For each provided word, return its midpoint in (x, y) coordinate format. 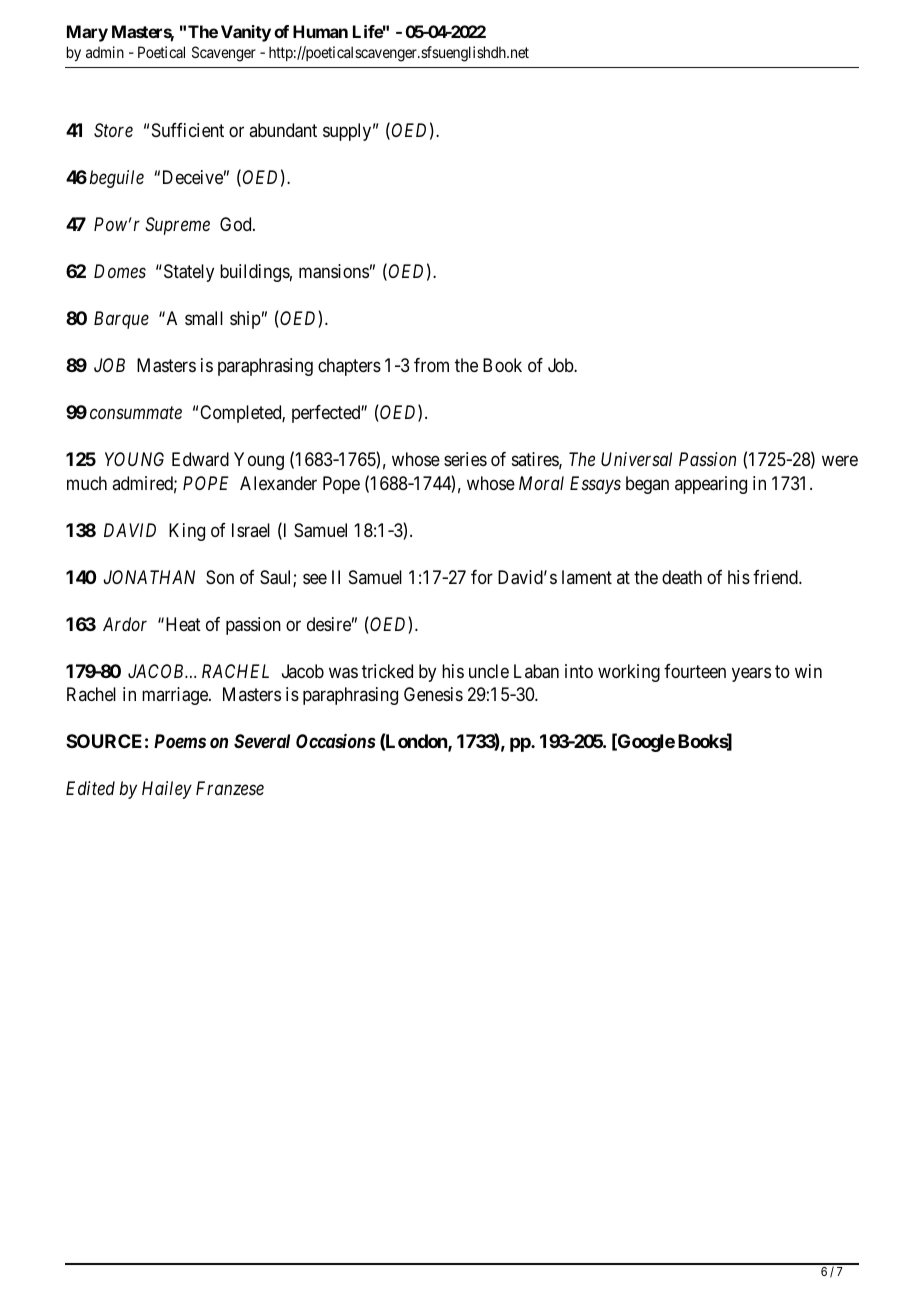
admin (105, 52)
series (465, 459)
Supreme (177, 226)
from (431, 365)
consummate (136, 413)
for (482, 577)
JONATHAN (149, 577)
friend (776, 577)
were (840, 461)
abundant (283, 130)
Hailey (167, 790)
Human (320, 31)
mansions (334, 271)
